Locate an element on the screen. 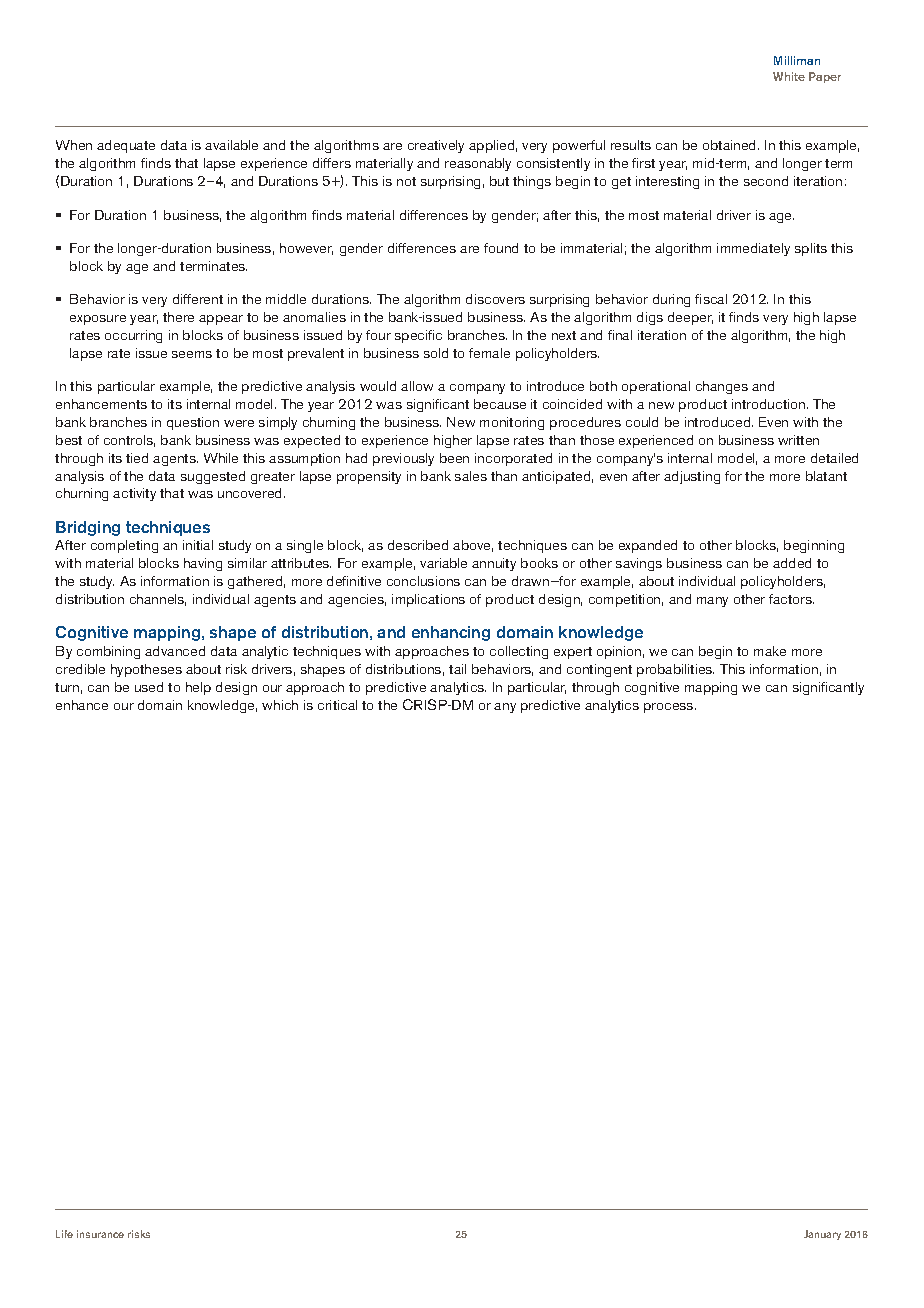  creatively is located at coordinates (436, 146).
